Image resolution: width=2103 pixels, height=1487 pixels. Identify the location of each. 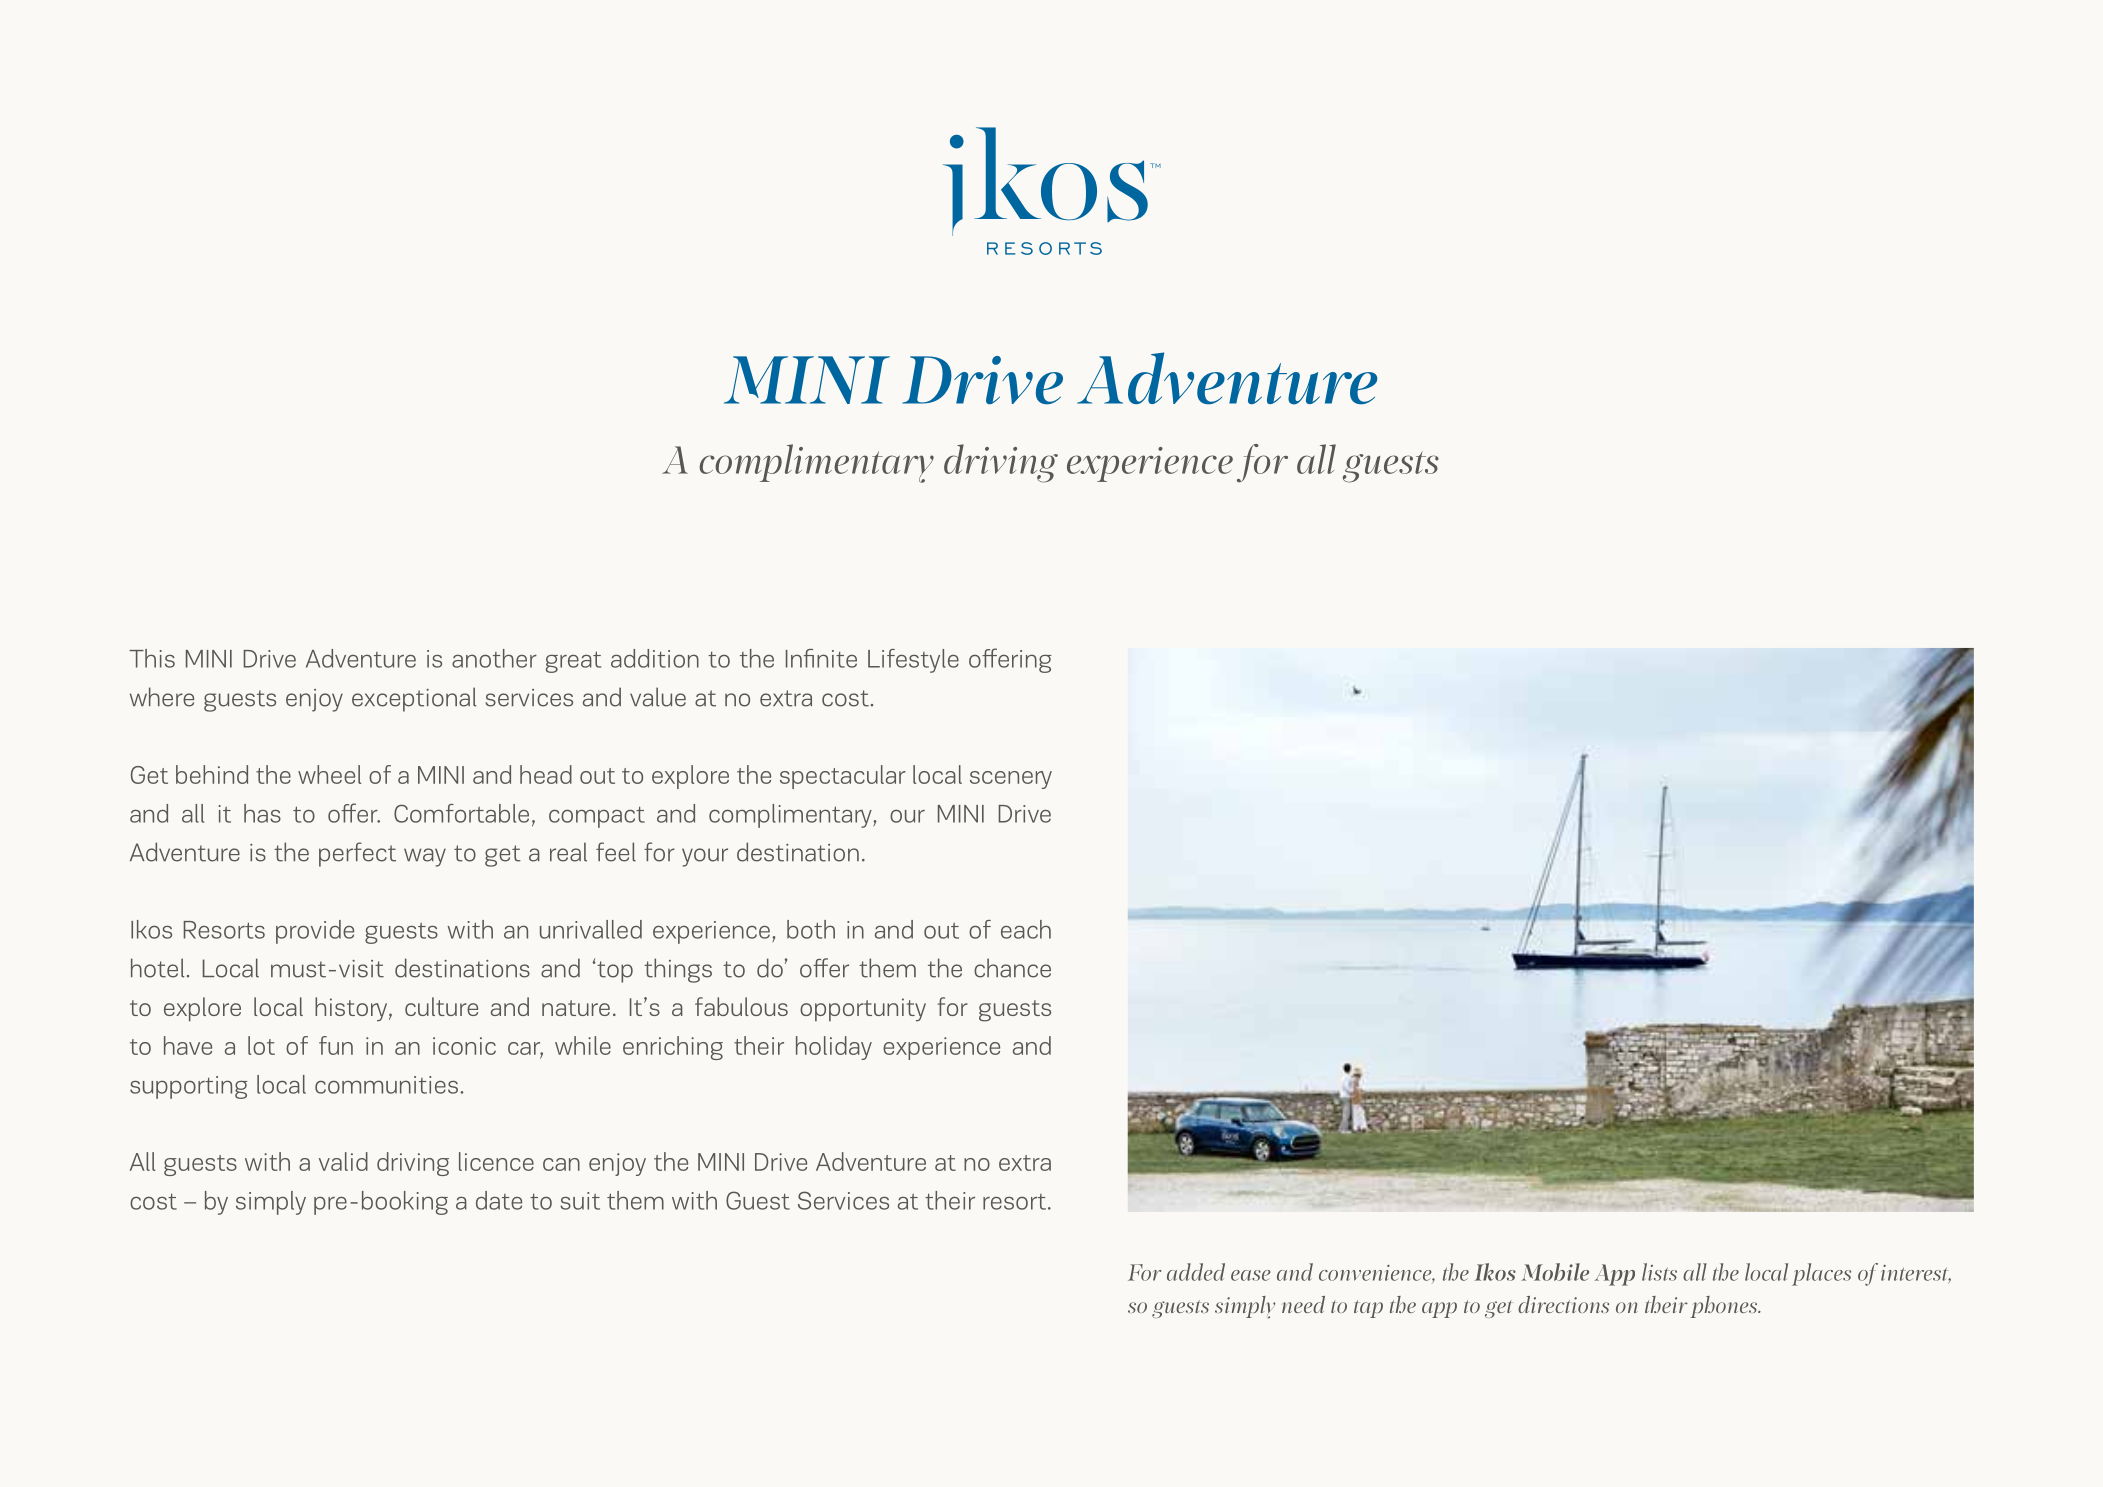
(1026, 929).
